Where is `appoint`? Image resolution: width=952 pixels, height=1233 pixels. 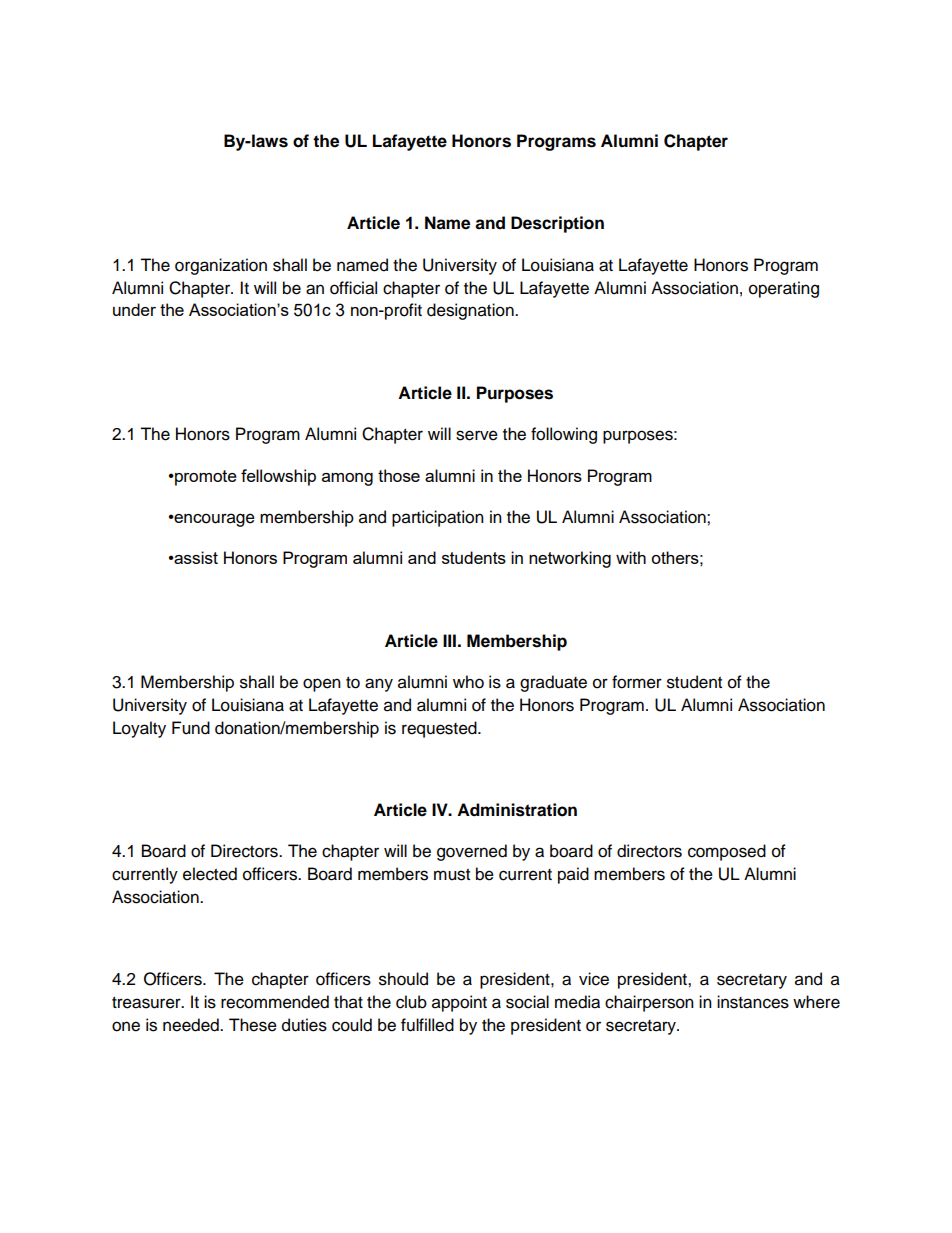 appoint is located at coordinates (459, 1003).
